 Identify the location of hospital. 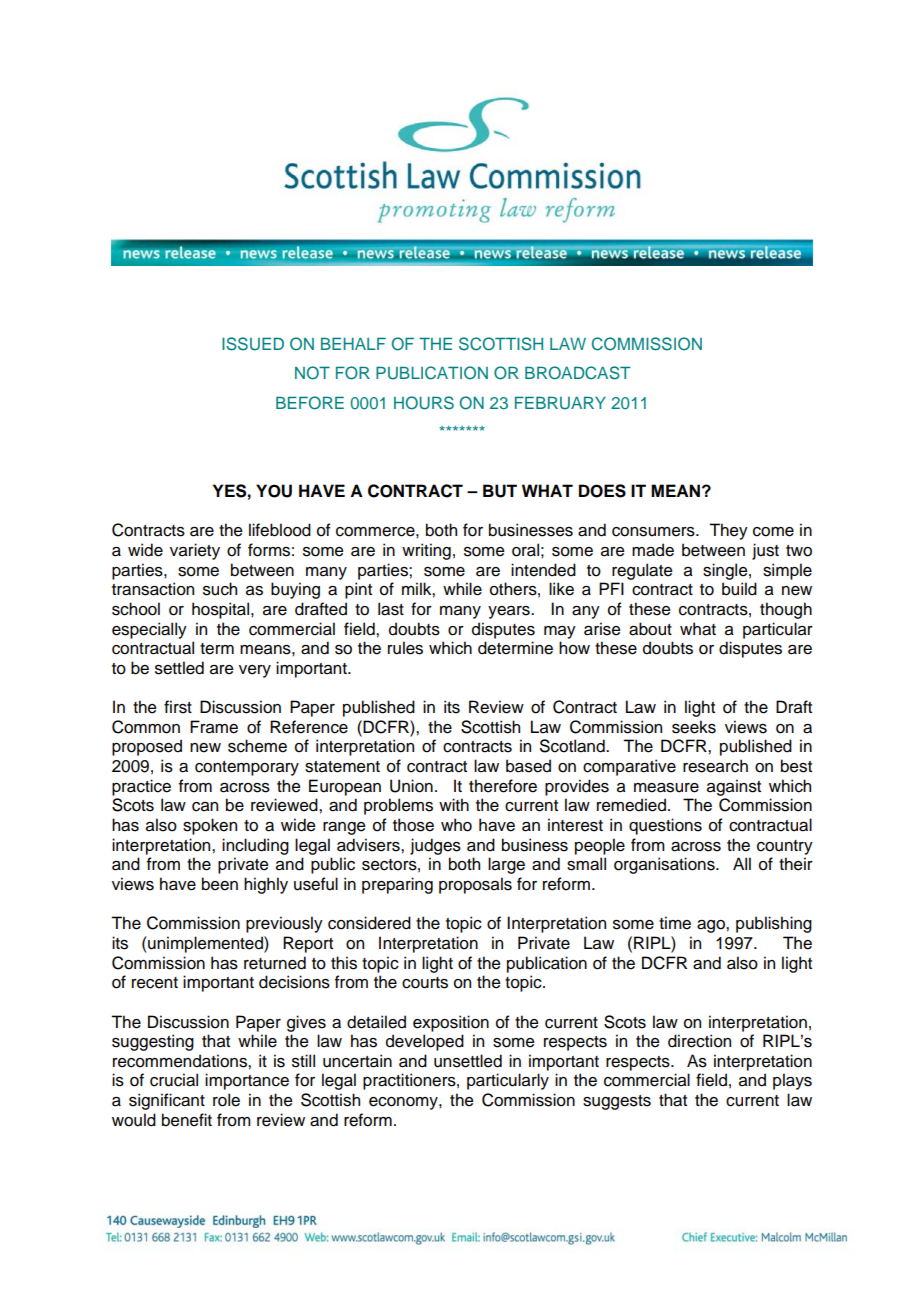
(222, 610).
